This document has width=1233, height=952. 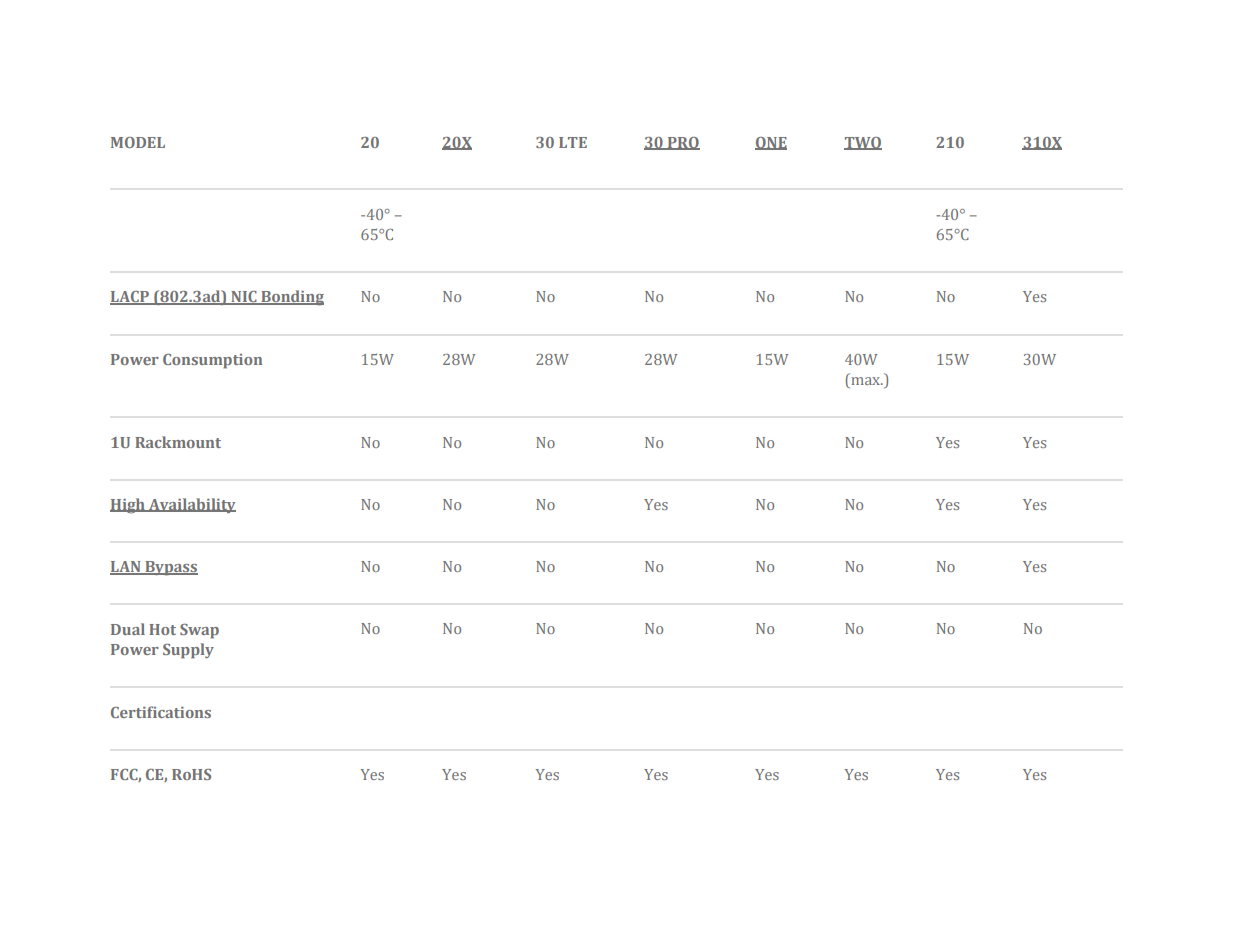 I want to click on Supply, so click(x=188, y=651).
